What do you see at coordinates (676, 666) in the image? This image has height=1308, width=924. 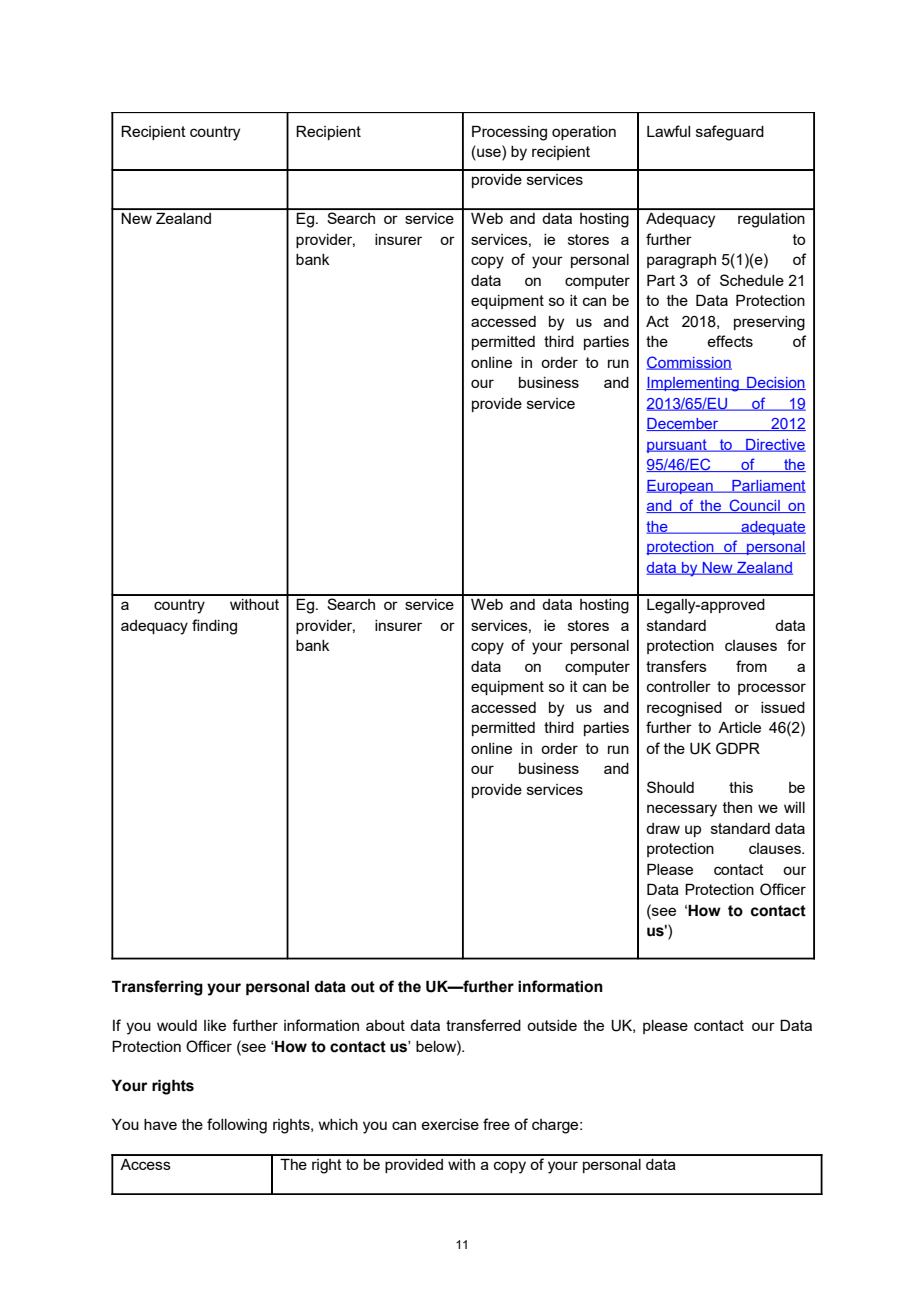 I see `transfers` at bounding box center [676, 666].
